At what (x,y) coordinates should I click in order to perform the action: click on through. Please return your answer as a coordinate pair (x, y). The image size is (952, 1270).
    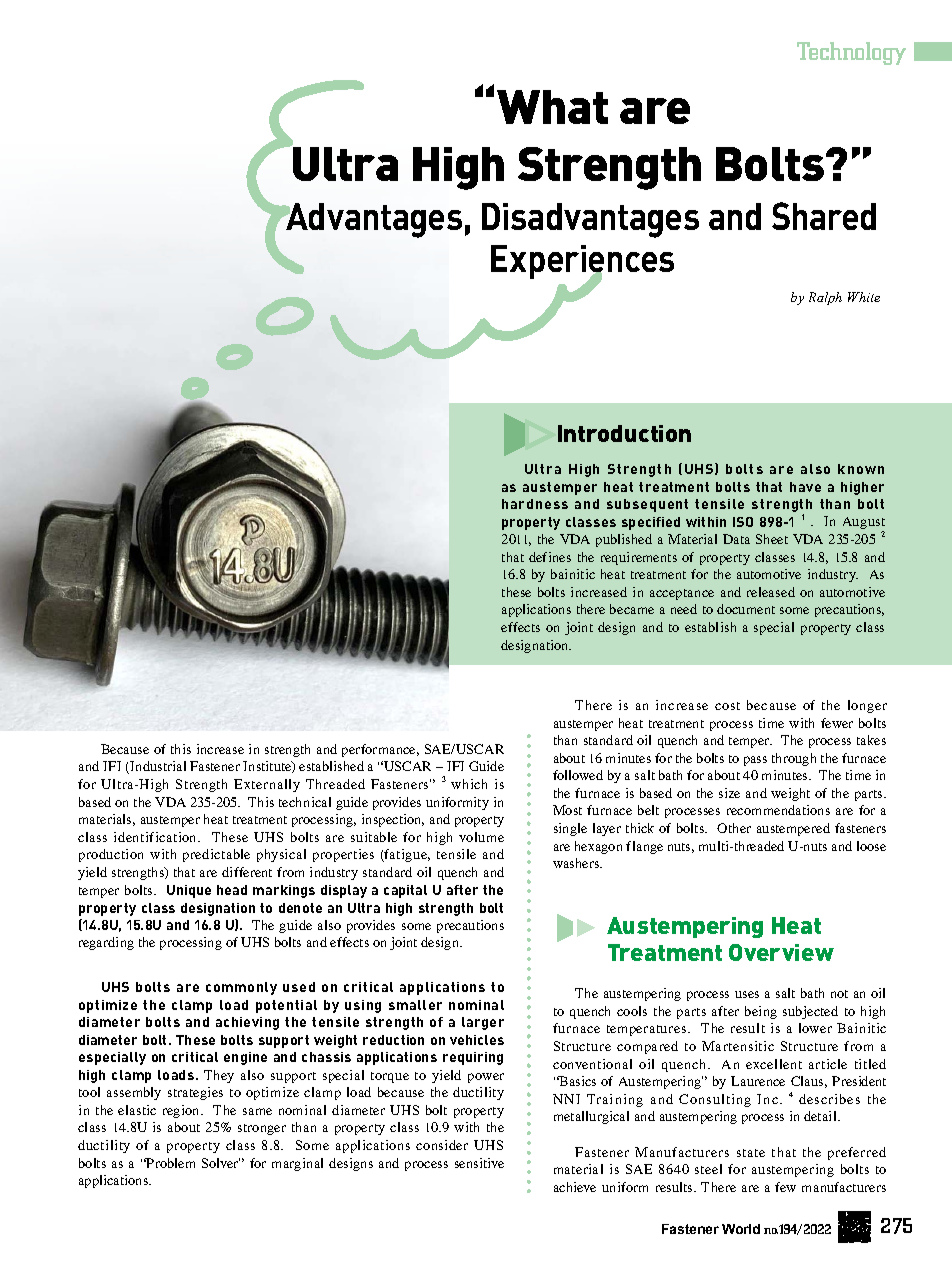
    Looking at the image, I should click on (794, 759).
